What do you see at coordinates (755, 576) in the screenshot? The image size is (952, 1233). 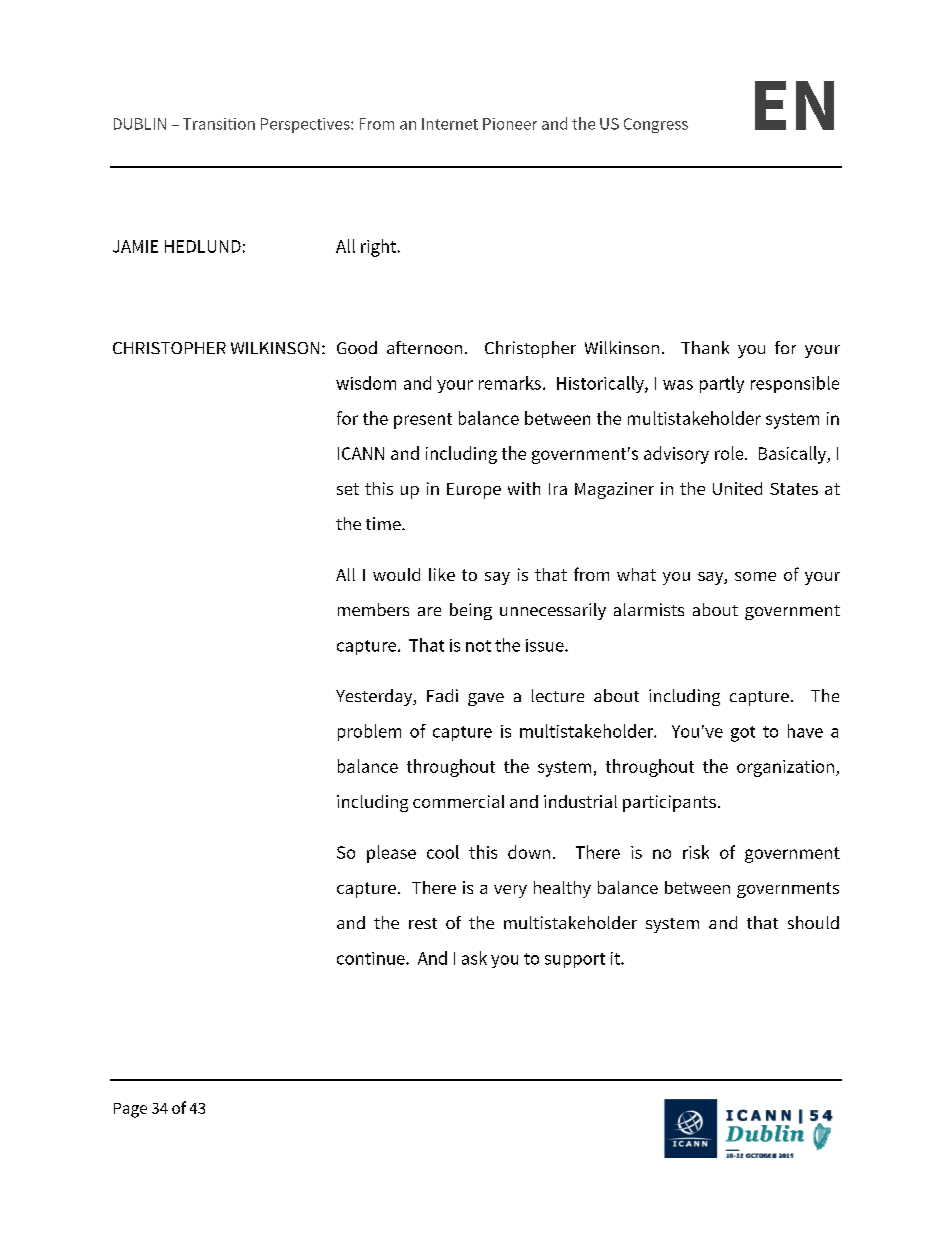 I see `some` at bounding box center [755, 576].
